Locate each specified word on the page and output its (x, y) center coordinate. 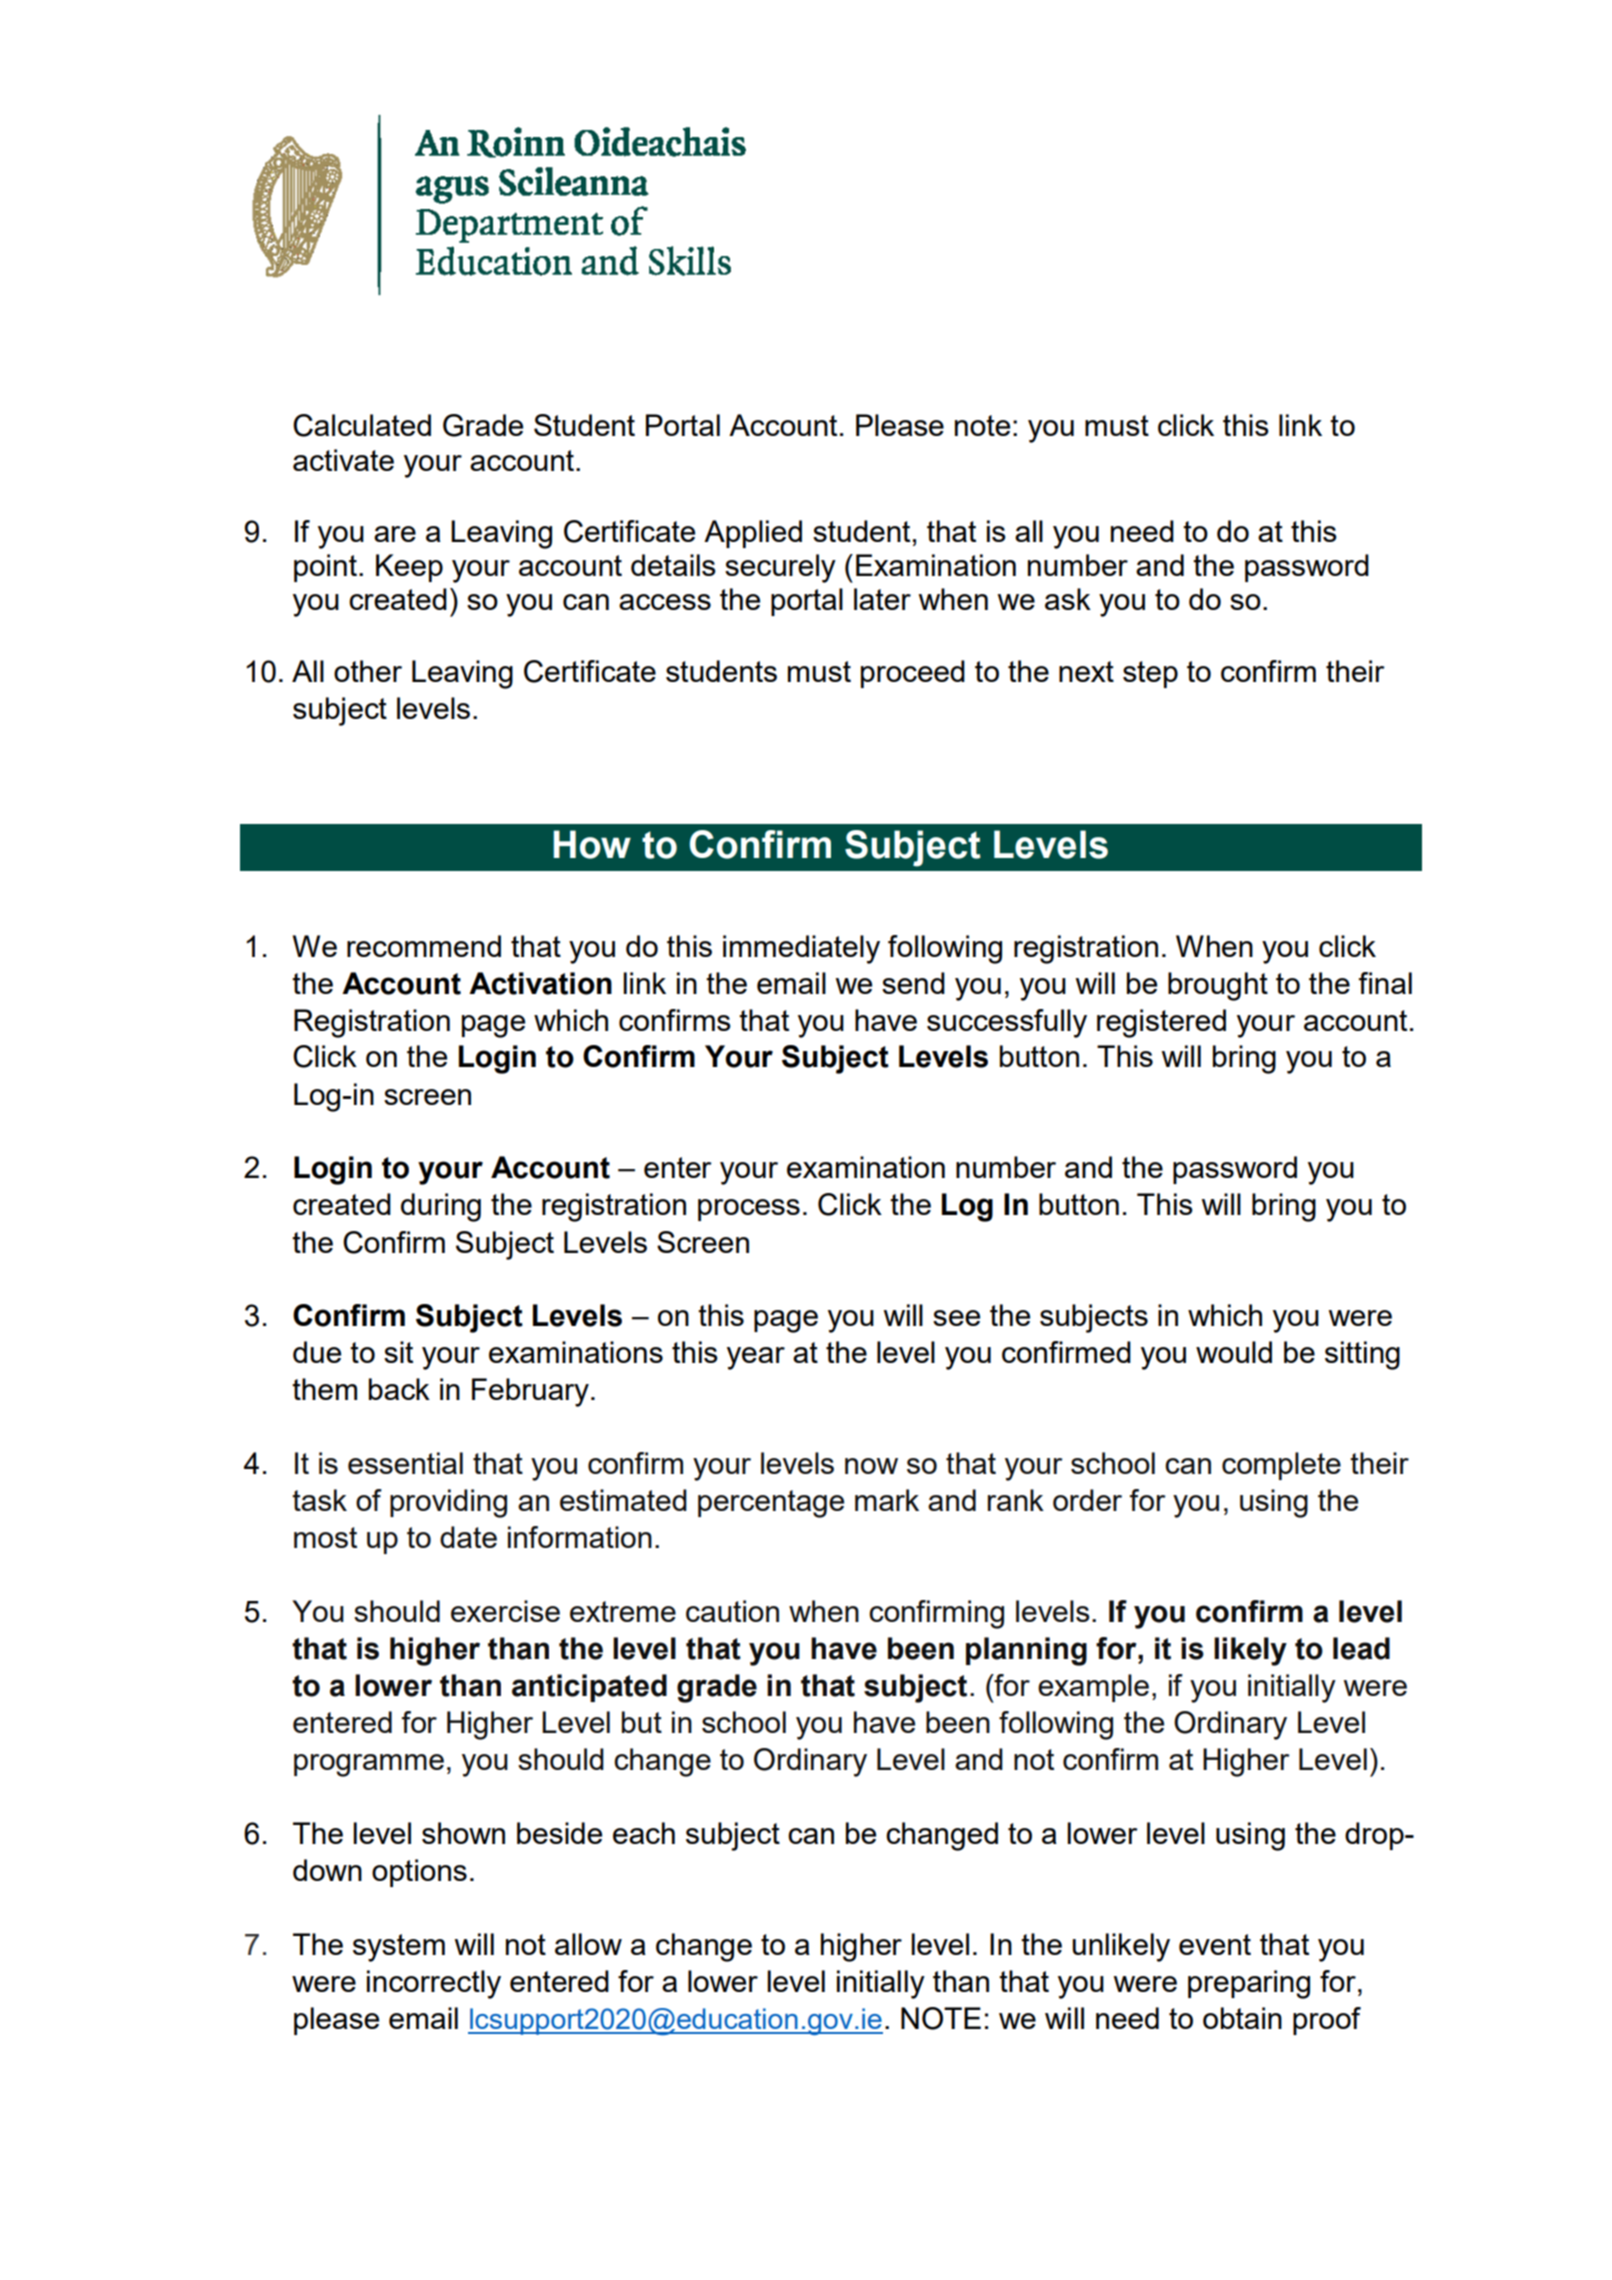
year (756, 1358)
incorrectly (434, 1984)
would (1234, 1352)
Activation (540, 983)
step (1150, 674)
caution (732, 1611)
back (399, 1389)
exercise (505, 1611)
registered (1161, 1023)
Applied (753, 534)
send (913, 983)
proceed (913, 674)
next (1086, 671)
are (395, 534)
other (368, 671)
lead (1361, 1648)
